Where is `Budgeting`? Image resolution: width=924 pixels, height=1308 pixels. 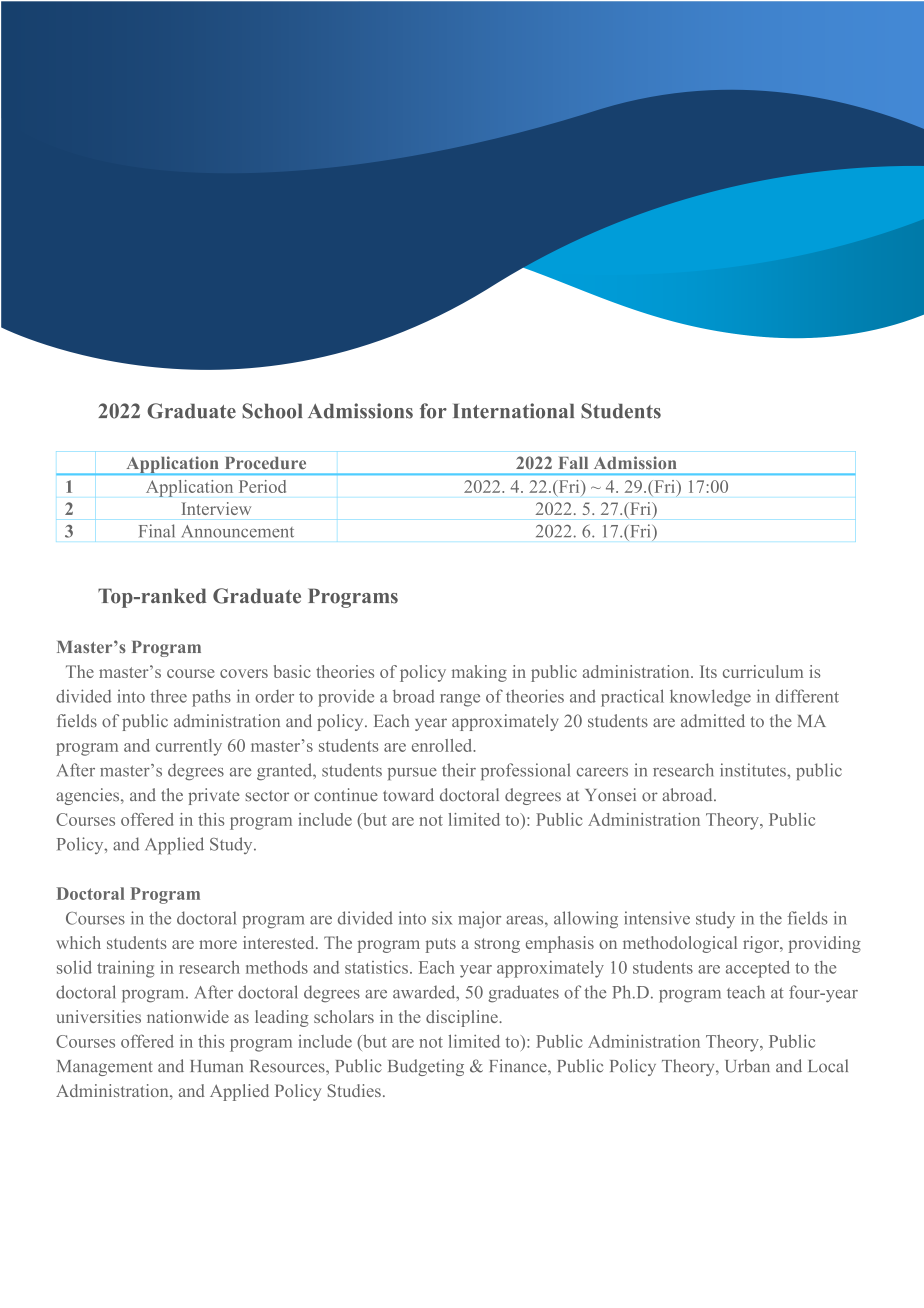 Budgeting is located at coordinates (426, 1067).
